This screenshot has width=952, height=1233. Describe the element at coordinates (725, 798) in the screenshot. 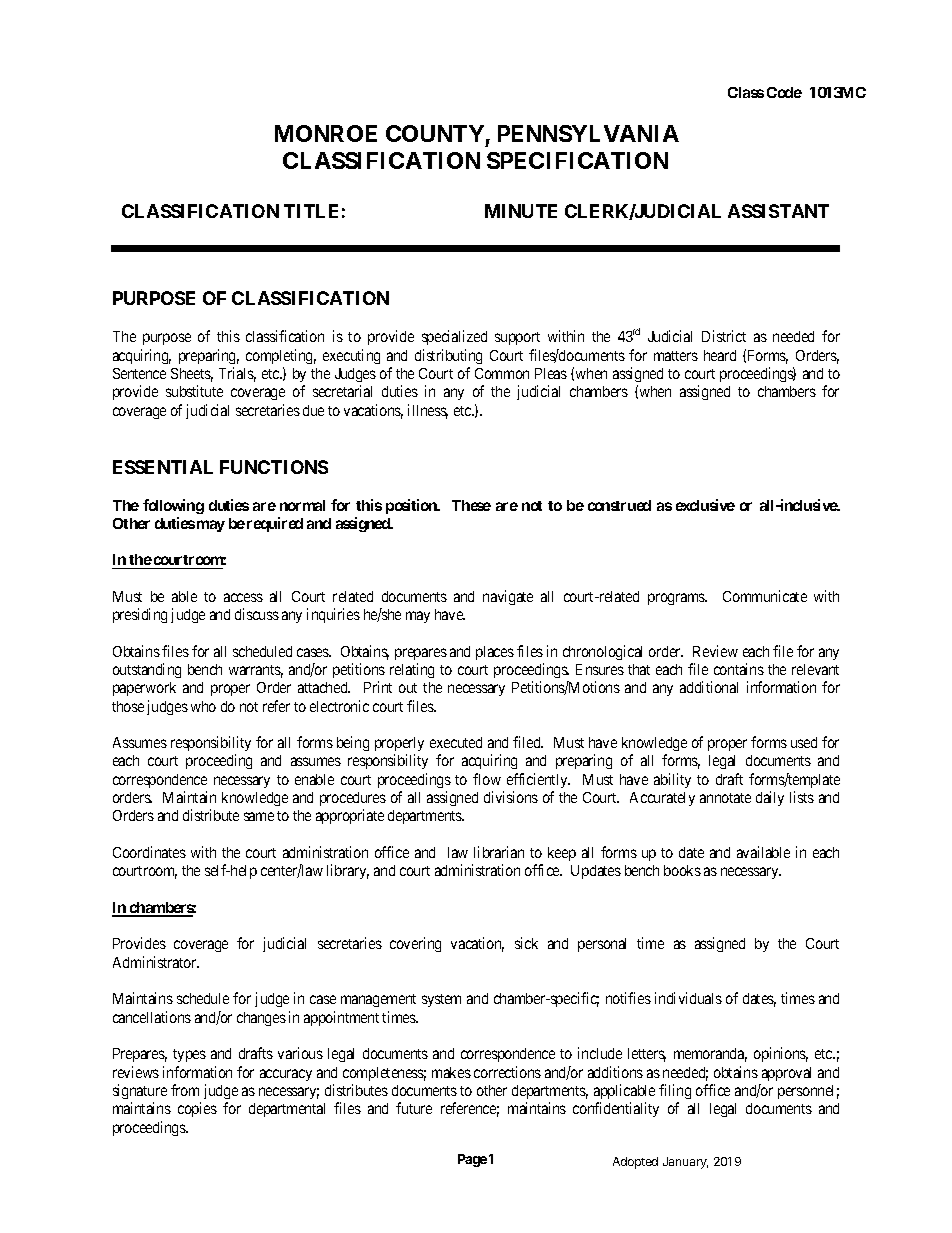

I see `annotate` at that location.
